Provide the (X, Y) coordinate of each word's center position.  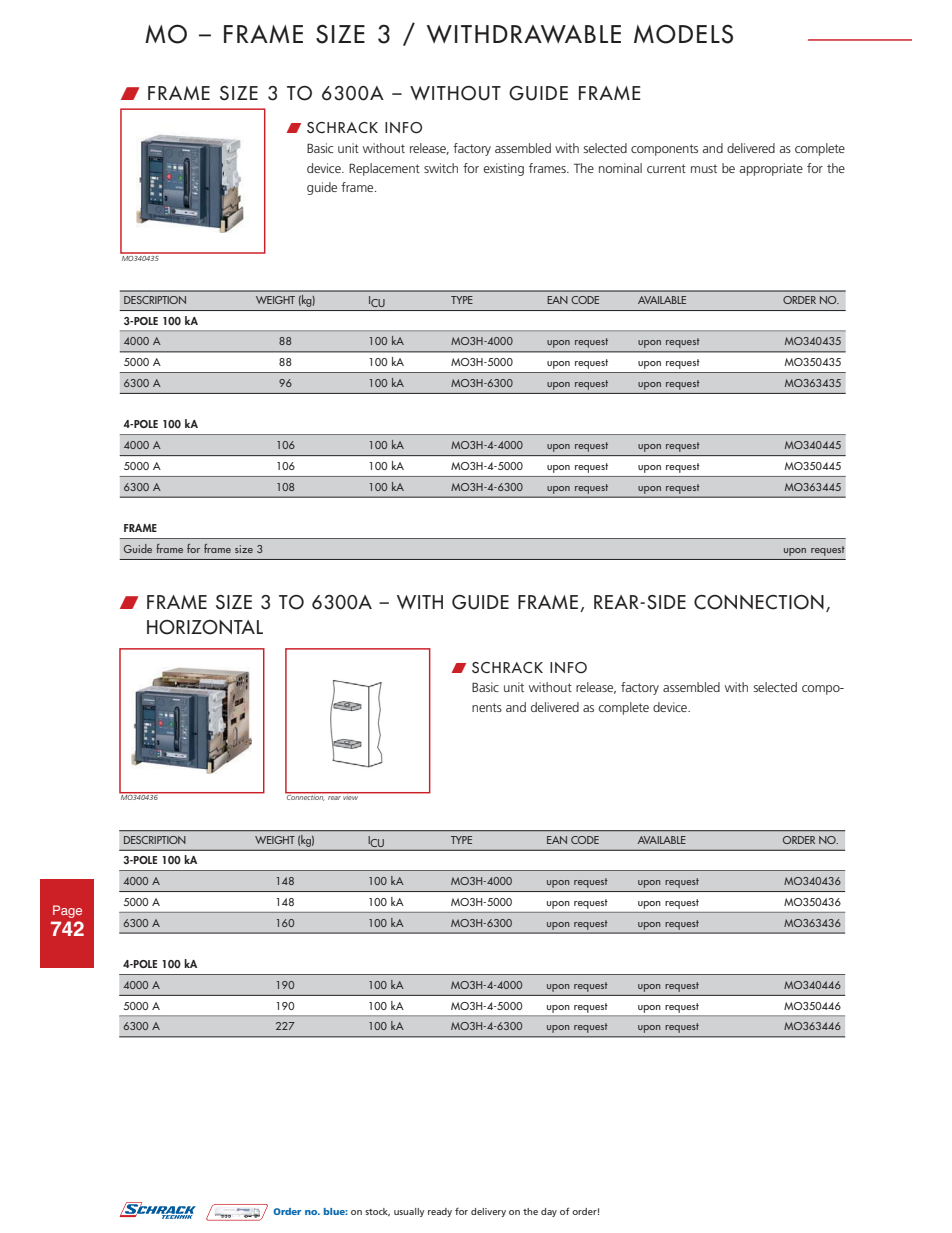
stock (377, 1212)
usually (409, 1212)
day (549, 1212)
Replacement (384, 169)
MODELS (683, 34)
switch (441, 168)
